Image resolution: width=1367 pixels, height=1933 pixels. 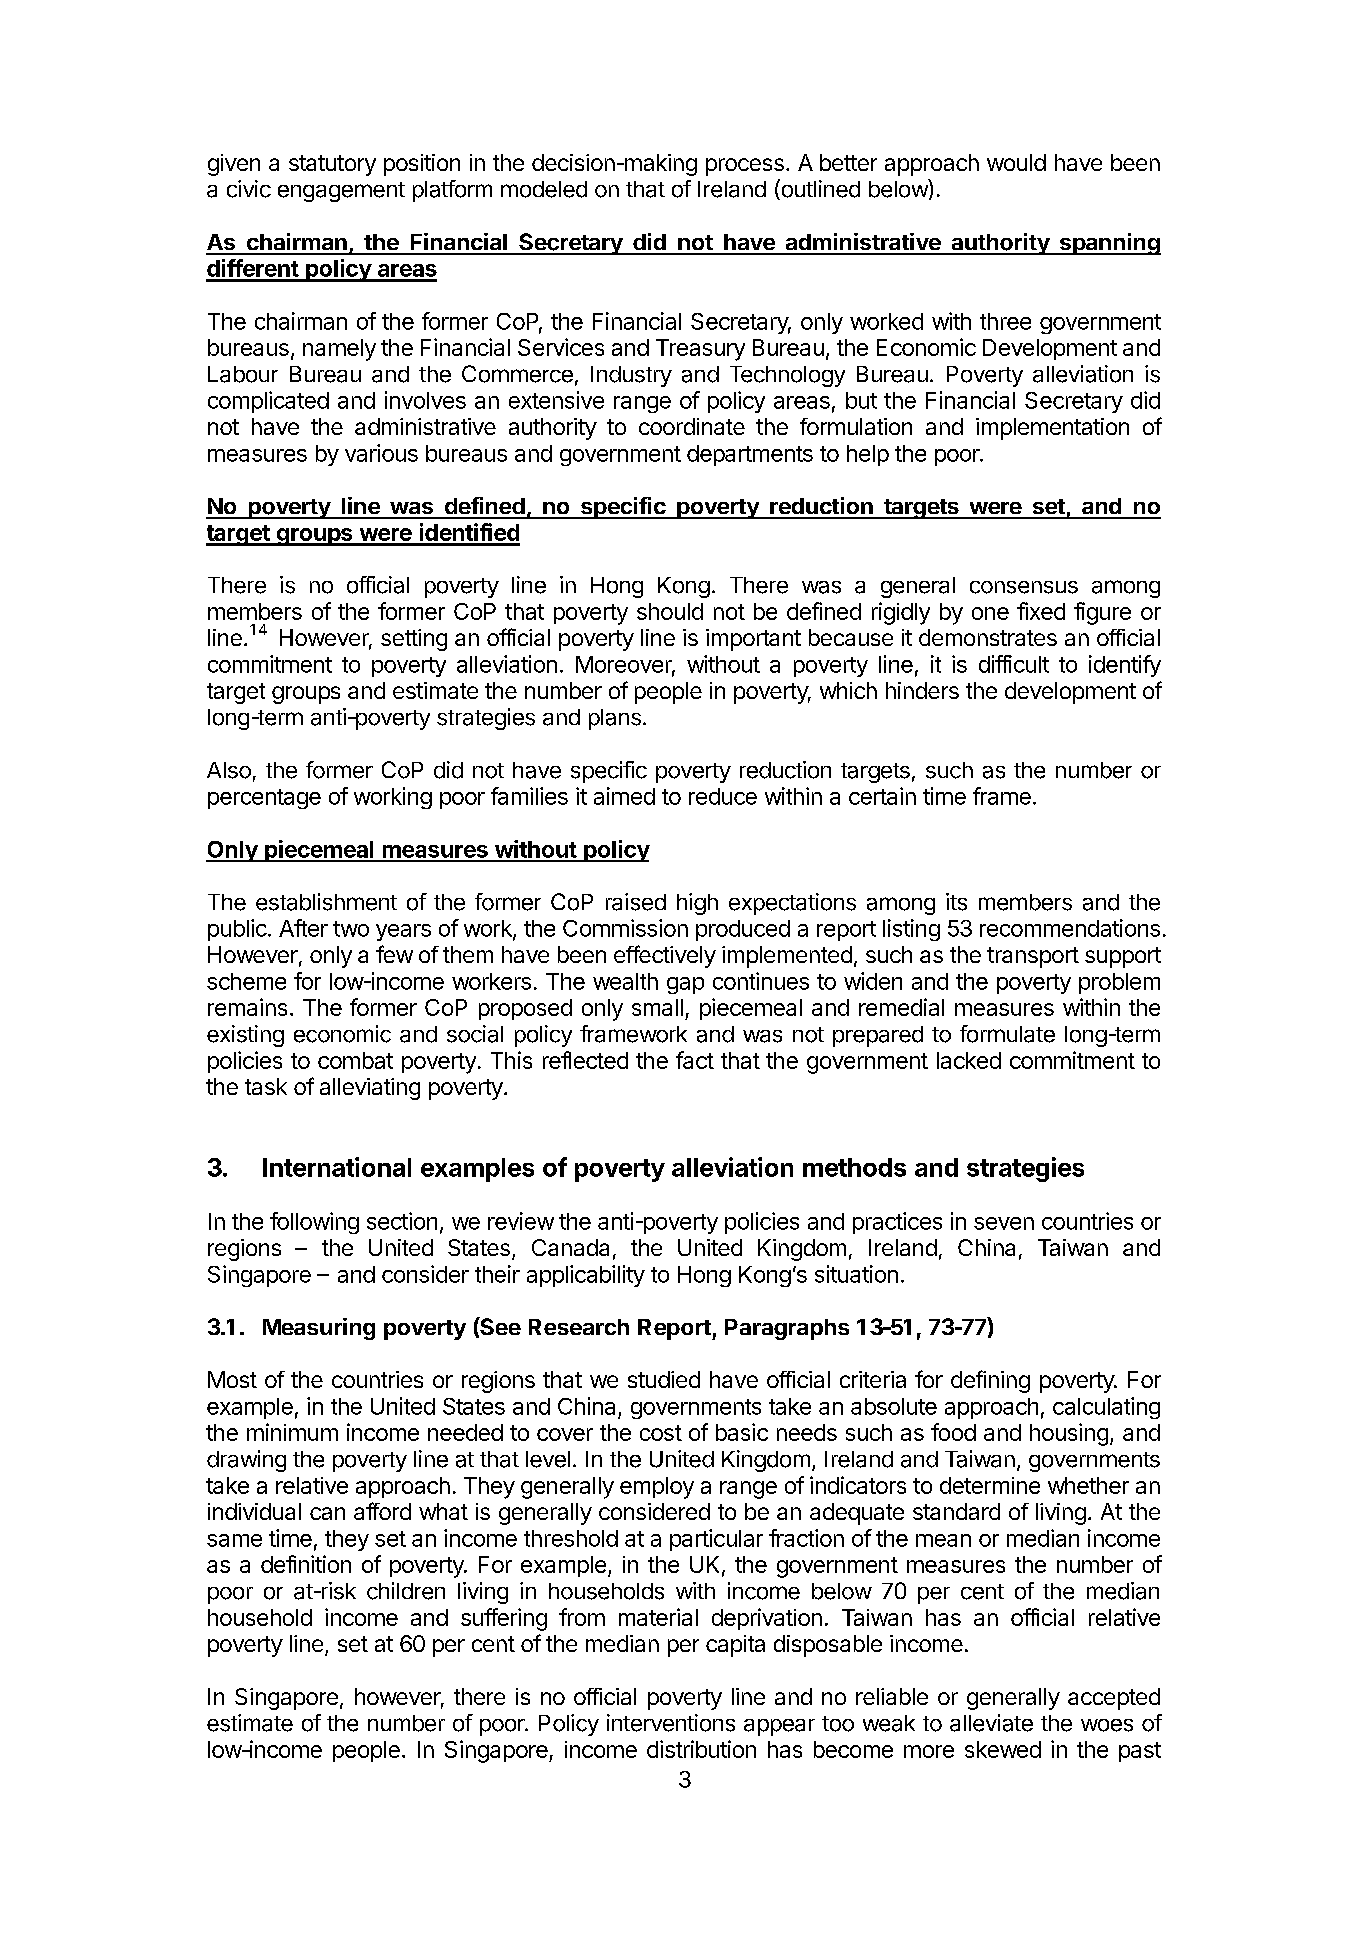 I want to click on consensus, so click(x=1024, y=587).
